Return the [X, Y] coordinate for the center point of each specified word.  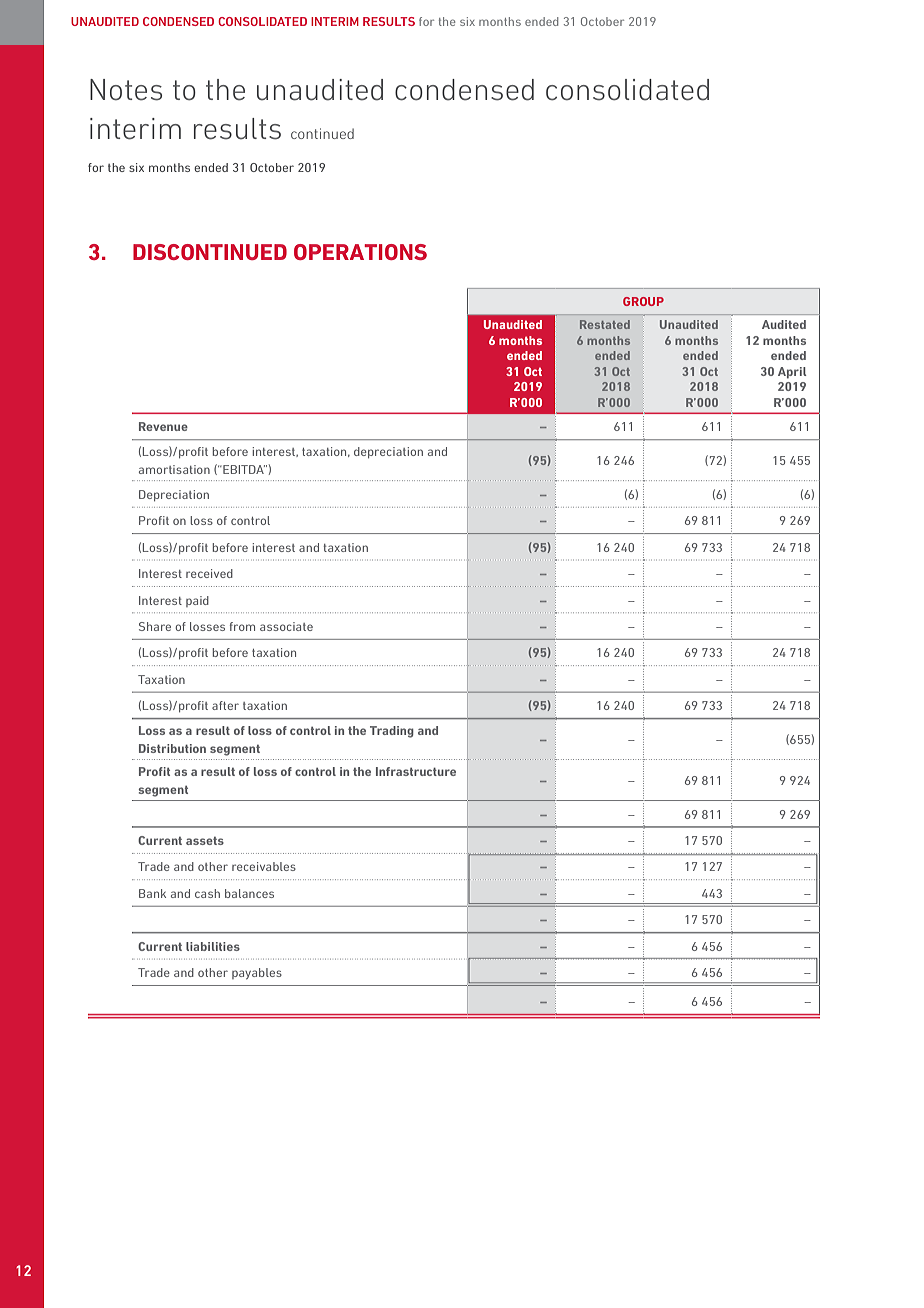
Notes [126, 90]
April [792, 373]
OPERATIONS [360, 252]
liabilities [213, 946]
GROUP [643, 301]
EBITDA [244, 469]
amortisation [174, 469]
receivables [264, 866]
